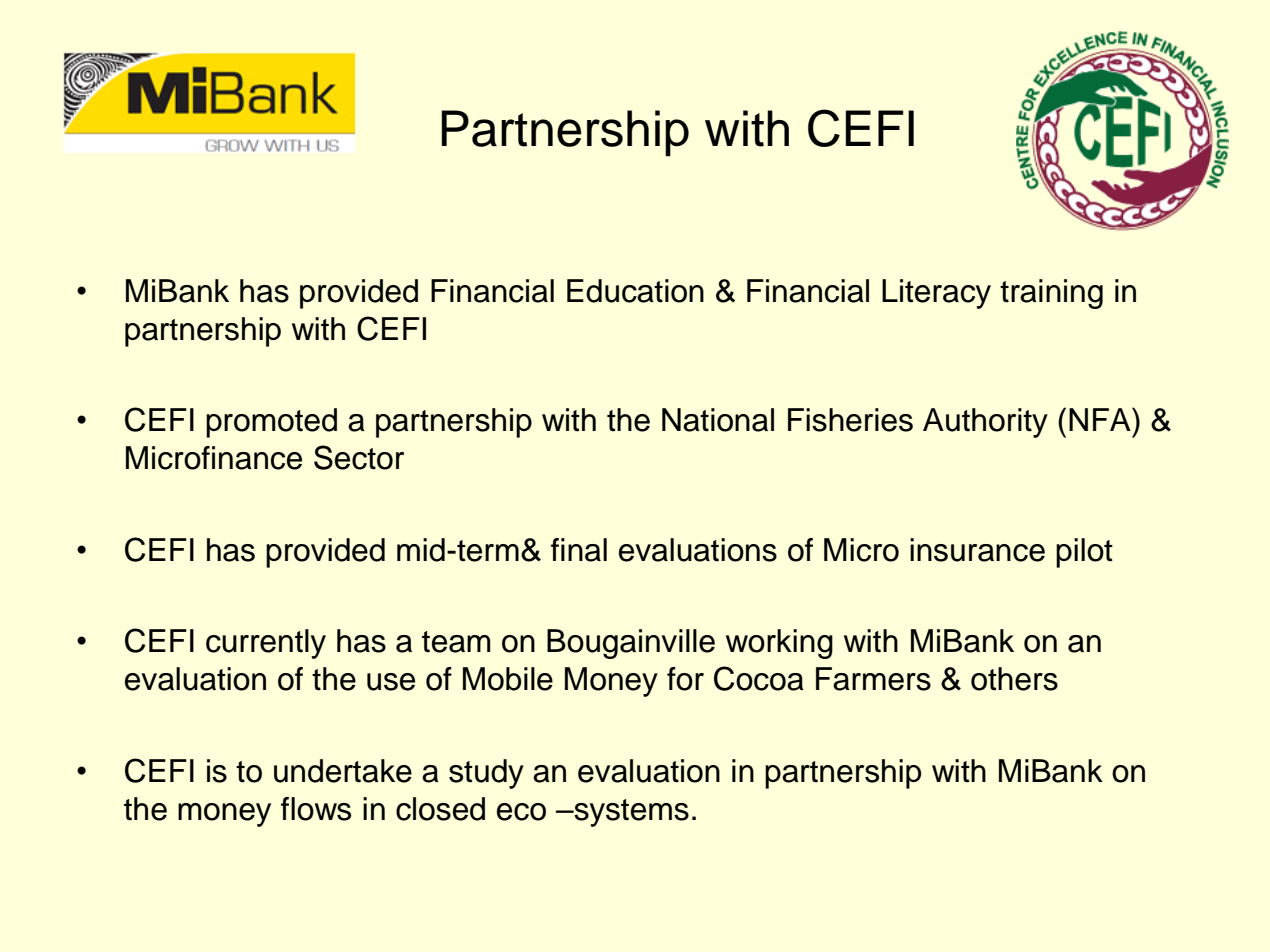 The image size is (1270, 952). Describe the element at coordinates (635, 291) in the screenshot. I see `Education` at that location.
